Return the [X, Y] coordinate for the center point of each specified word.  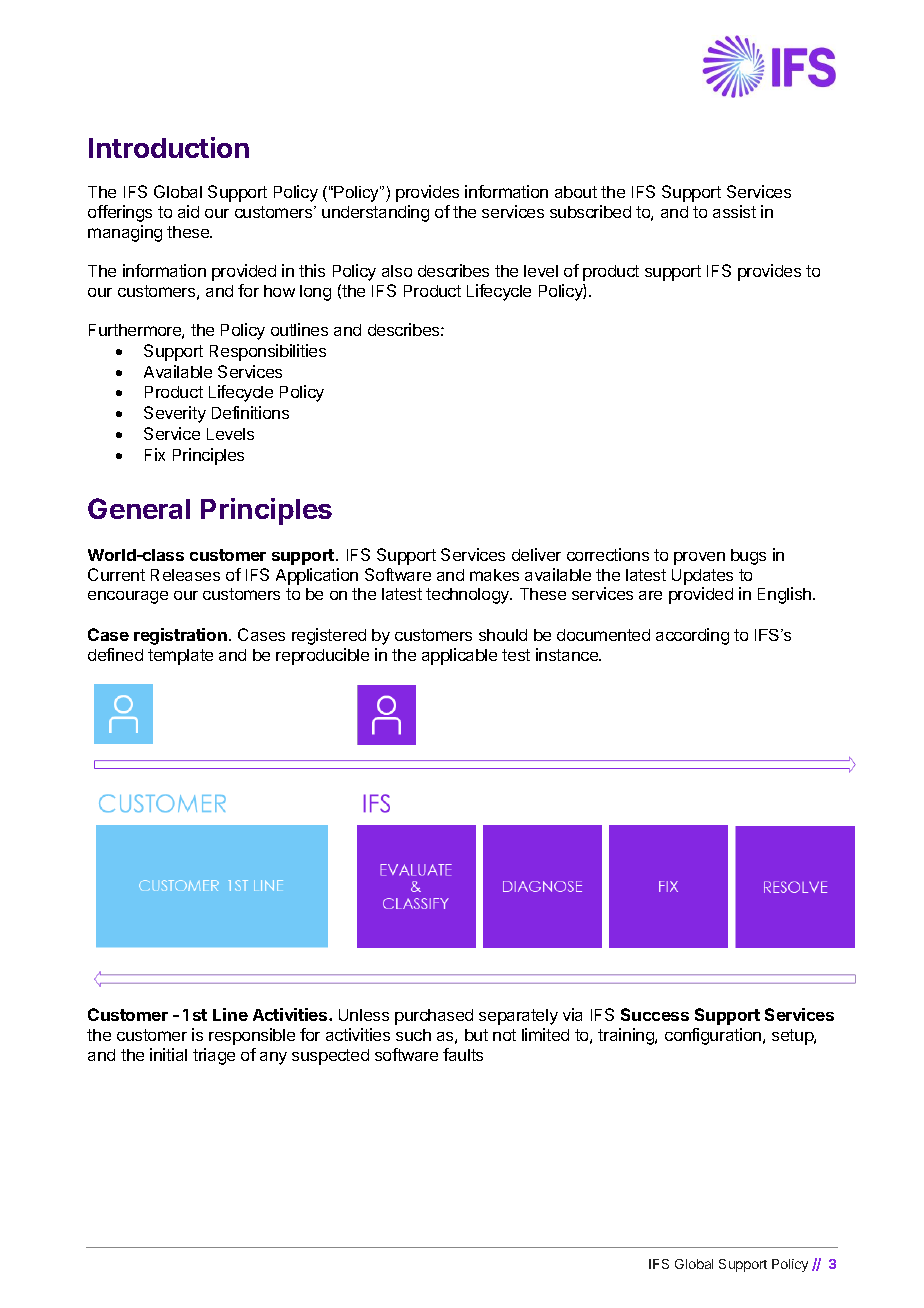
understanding [375, 213]
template [180, 657]
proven [699, 558]
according [692, 636]
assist [734, 211]
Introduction [169, 147]
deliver [536, 554]
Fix [155, 454]
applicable [459, 656]
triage [214, 1056]
